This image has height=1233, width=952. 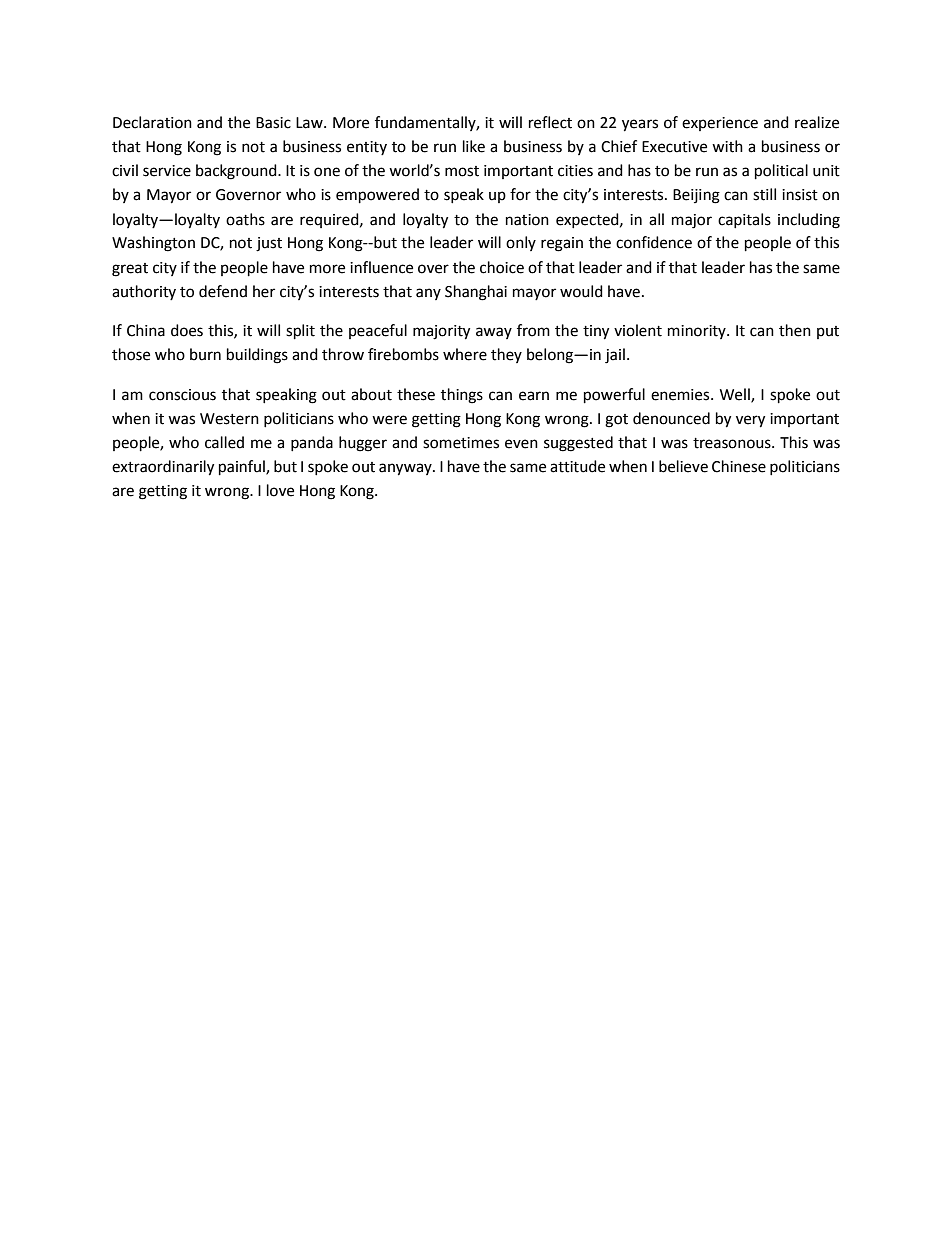 I want to click on capitals, so click(x=744, y=220).
